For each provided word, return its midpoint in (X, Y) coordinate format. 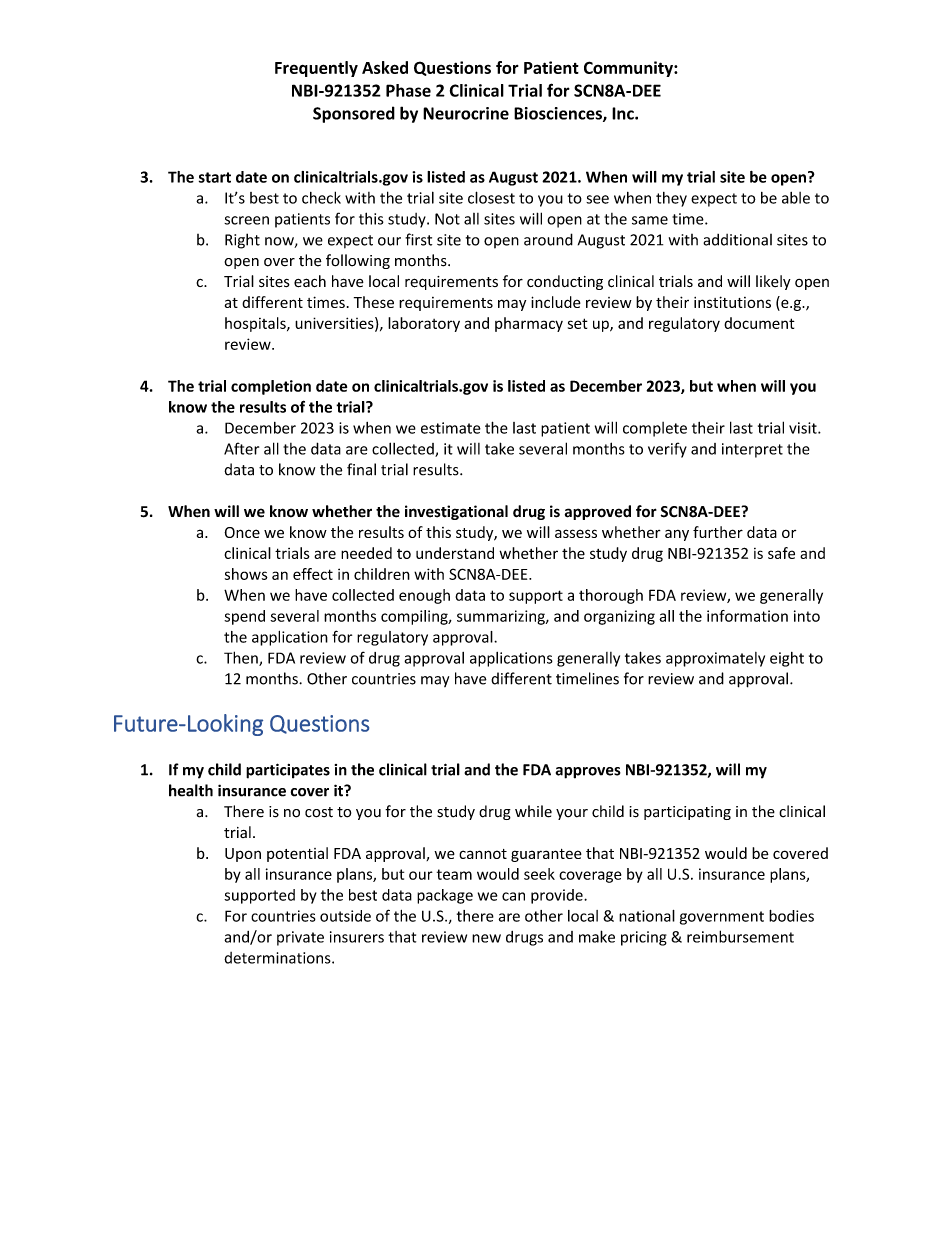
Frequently (316, 69)
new (486, 938)
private (300, 938)
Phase (408, 90)
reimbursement (740, 936)
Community (629, 69)
